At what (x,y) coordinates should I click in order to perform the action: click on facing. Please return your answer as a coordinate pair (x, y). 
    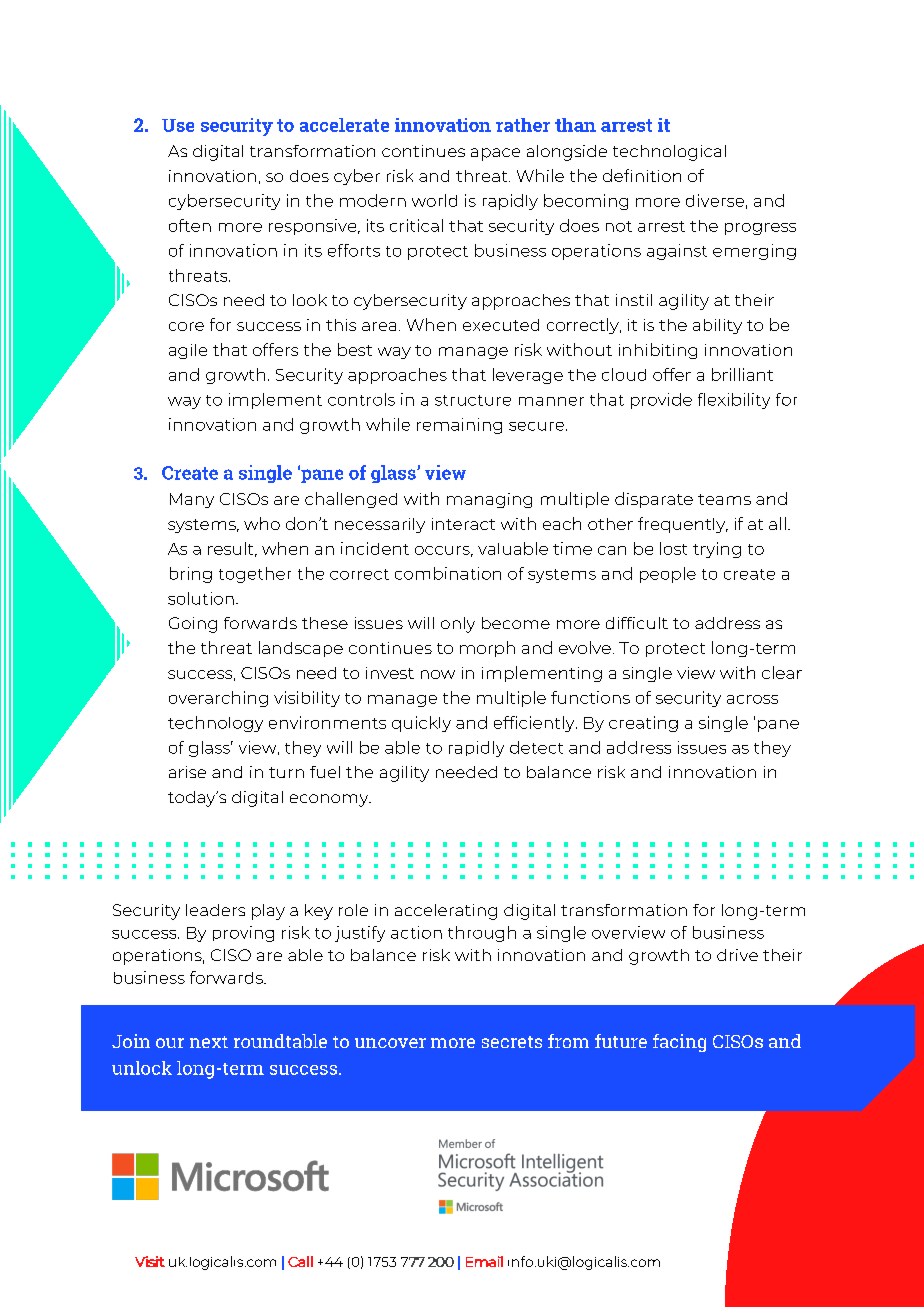
    Looking at the image, I should click on (679, 1043).
